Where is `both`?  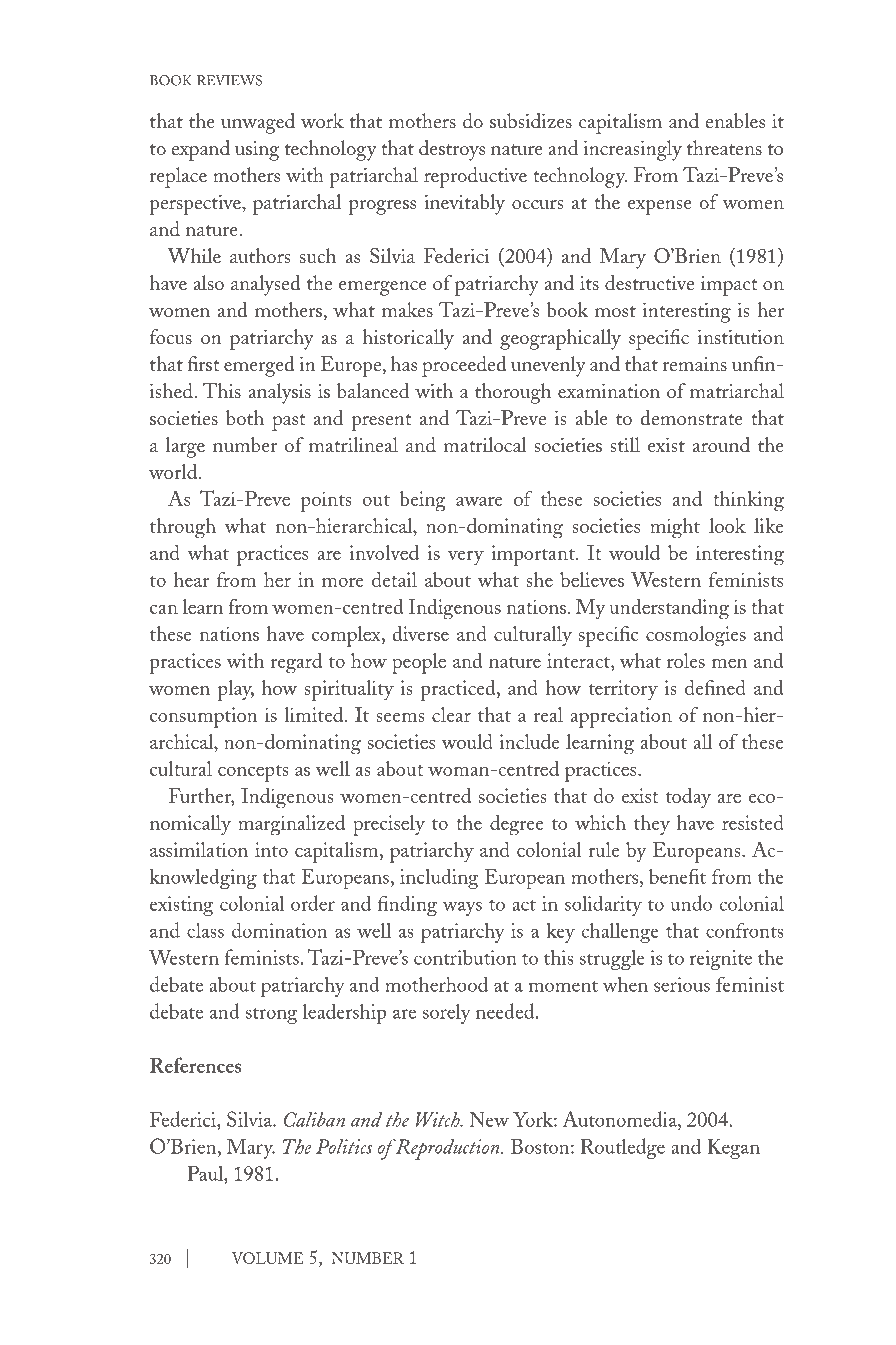
both is located at coordinates (245, 417).
